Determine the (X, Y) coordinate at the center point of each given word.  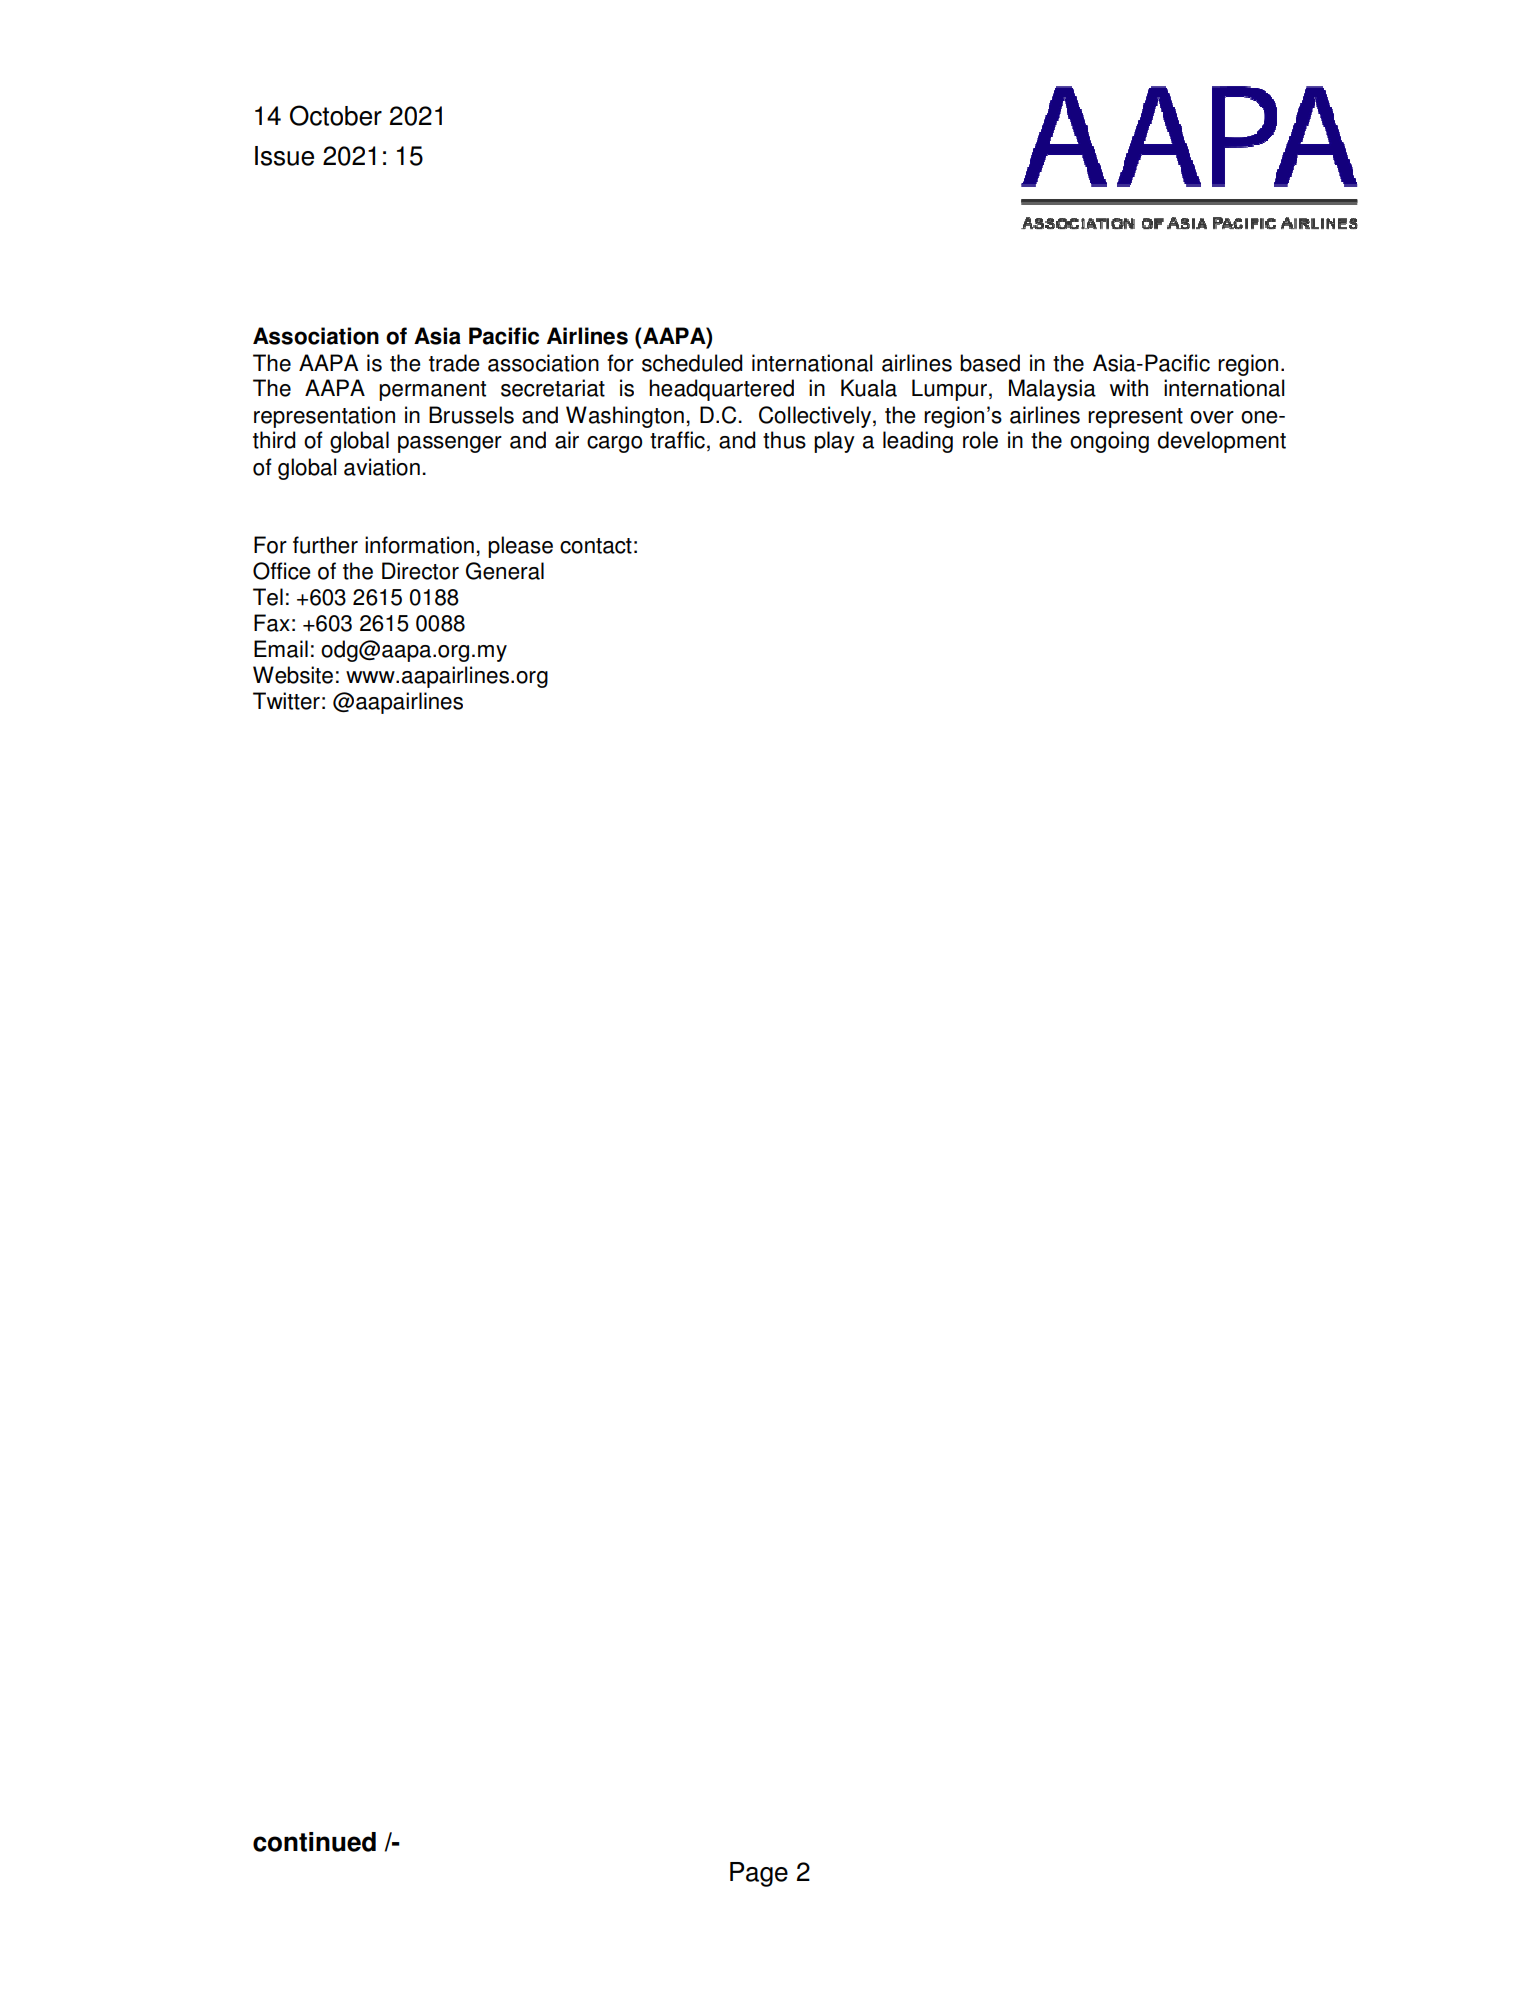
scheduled (692, 363)
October (336, 115)
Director (420, 571)
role (980, 440)
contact (596, 546)
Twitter (286, 701)
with (1129, 388)
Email (281, 649)
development (1222, 442)
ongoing (1109, 442)
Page (759, 1874)
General (505, 571)
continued (314, 1842)
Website (293, 675)
